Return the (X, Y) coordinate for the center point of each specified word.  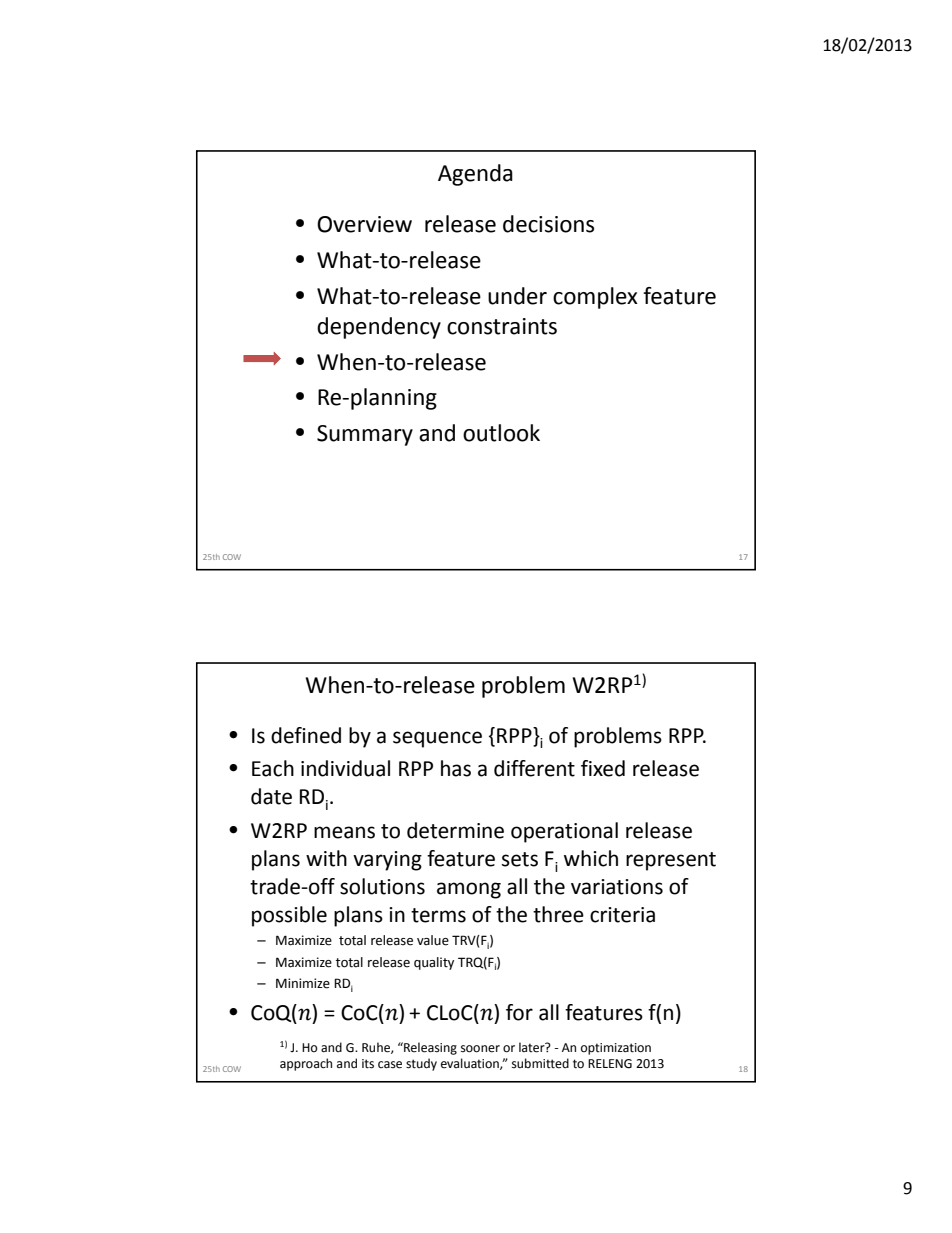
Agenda (475, 175)
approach (306, 1064)
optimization (616, 1049)
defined (306, 735)
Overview (364, 224)
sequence (437, 739)
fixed (603, 768)
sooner (480, 1049)
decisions (548, 224)
